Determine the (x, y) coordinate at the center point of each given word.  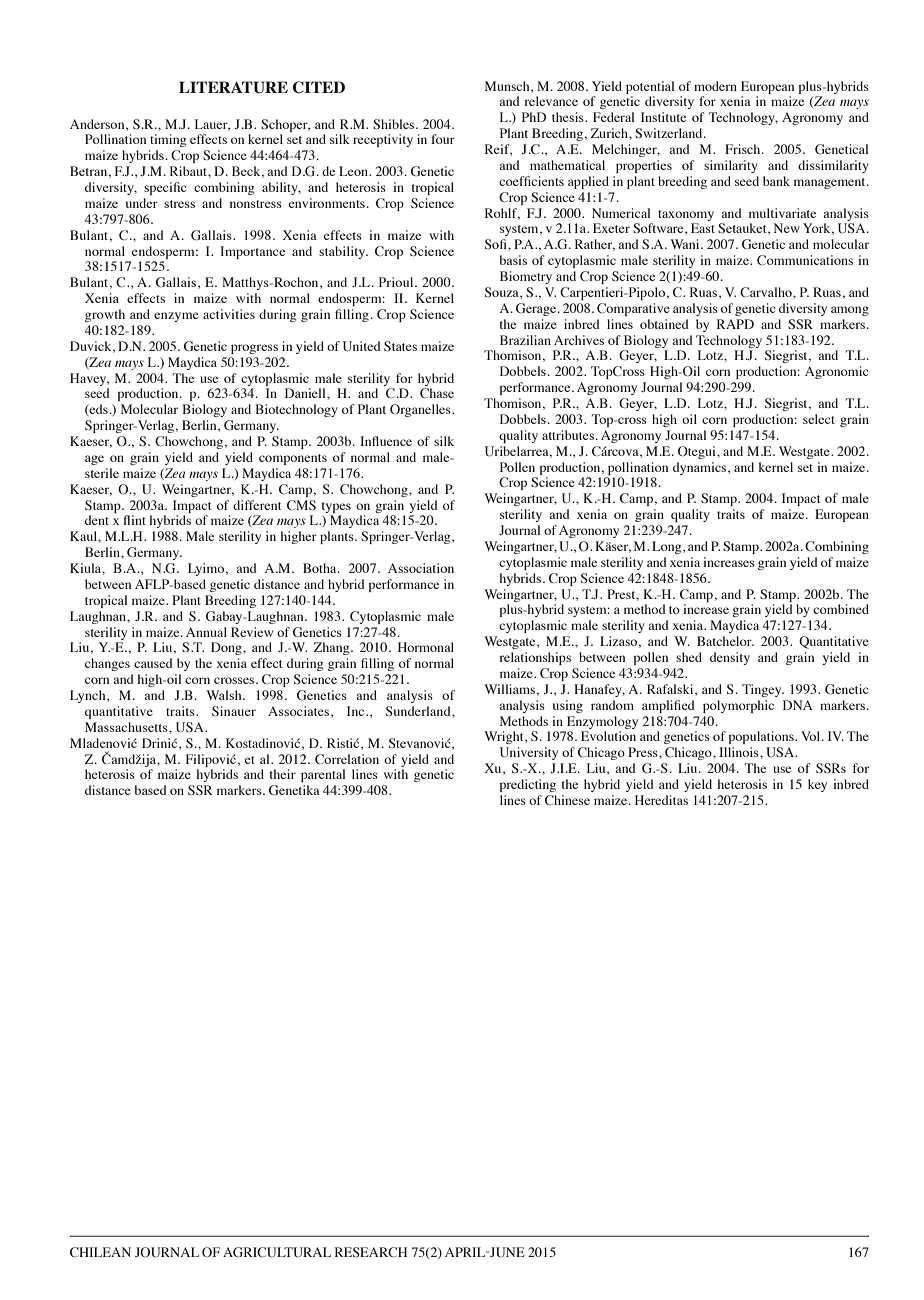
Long (668, 547)
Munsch (508, 87)
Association (421, 568)
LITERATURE (233, 87)
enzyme (176, 317)
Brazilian (525, 340)
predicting (528, 785)
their (282, 774)
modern (715, 86)
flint (134, 520)
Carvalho (767, 292)
